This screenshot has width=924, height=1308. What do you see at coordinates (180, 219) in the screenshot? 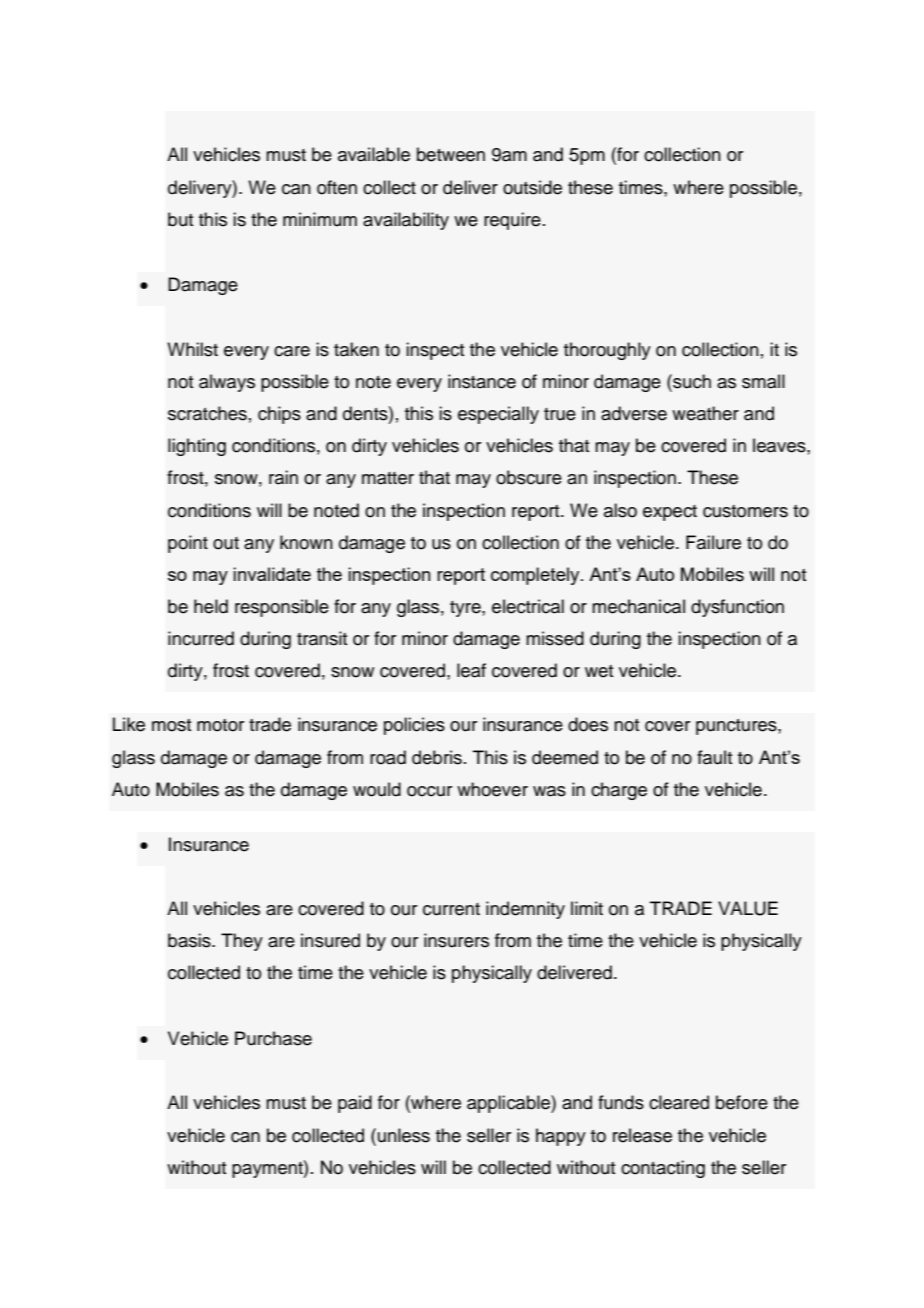
I see `but` at bounding box center [180, 219].
